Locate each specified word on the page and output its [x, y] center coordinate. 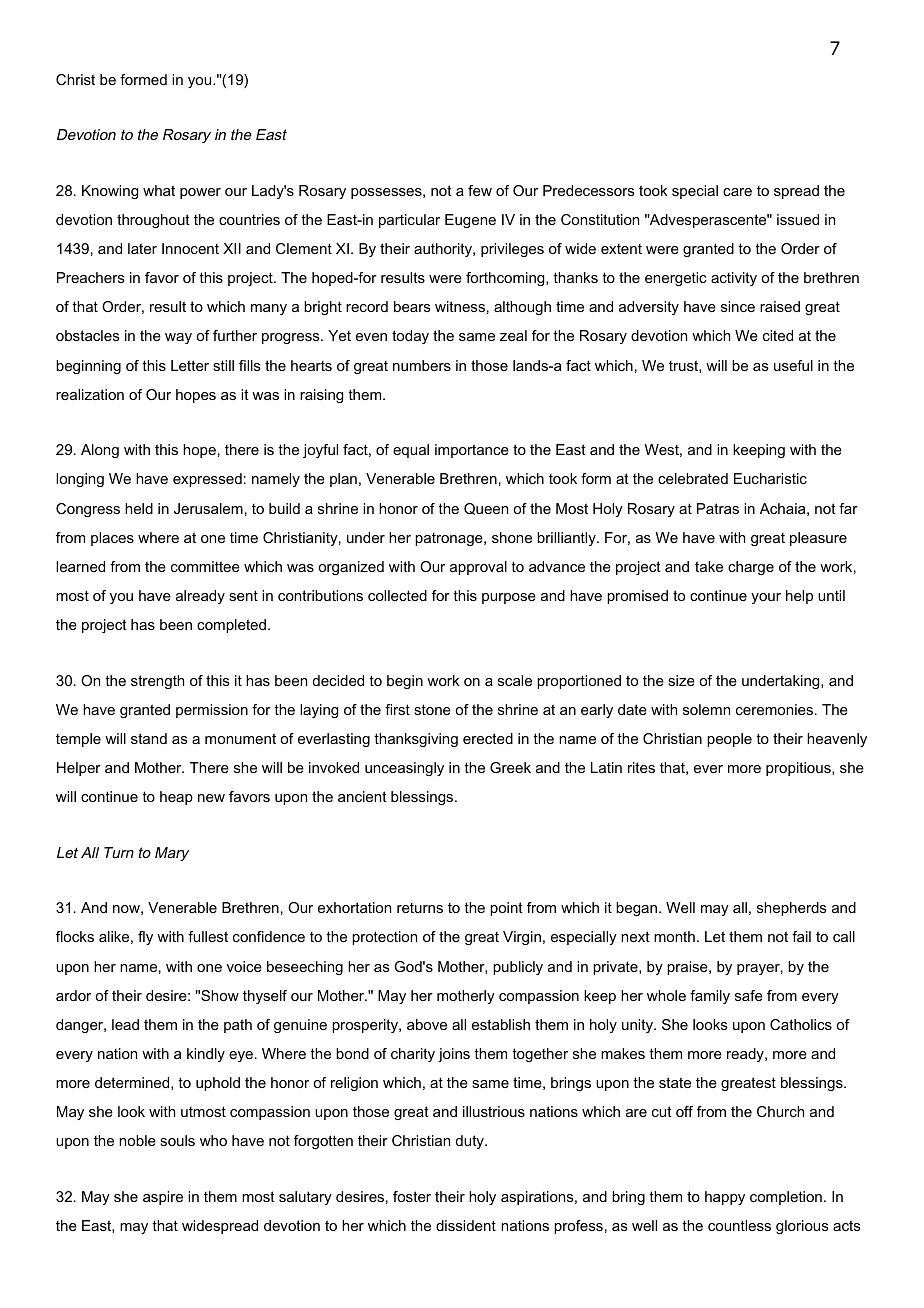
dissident [466, 1225]
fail [801, 936]
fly [145, 938]
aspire [163, 1198]
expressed [207, 480]
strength [157, 682]
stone [432, 709]
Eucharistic [770, 478]
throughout [153, 221]
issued [798, 219]
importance [472, 451]
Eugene [470, 221]
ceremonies [776, 709]
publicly [518, 968]
